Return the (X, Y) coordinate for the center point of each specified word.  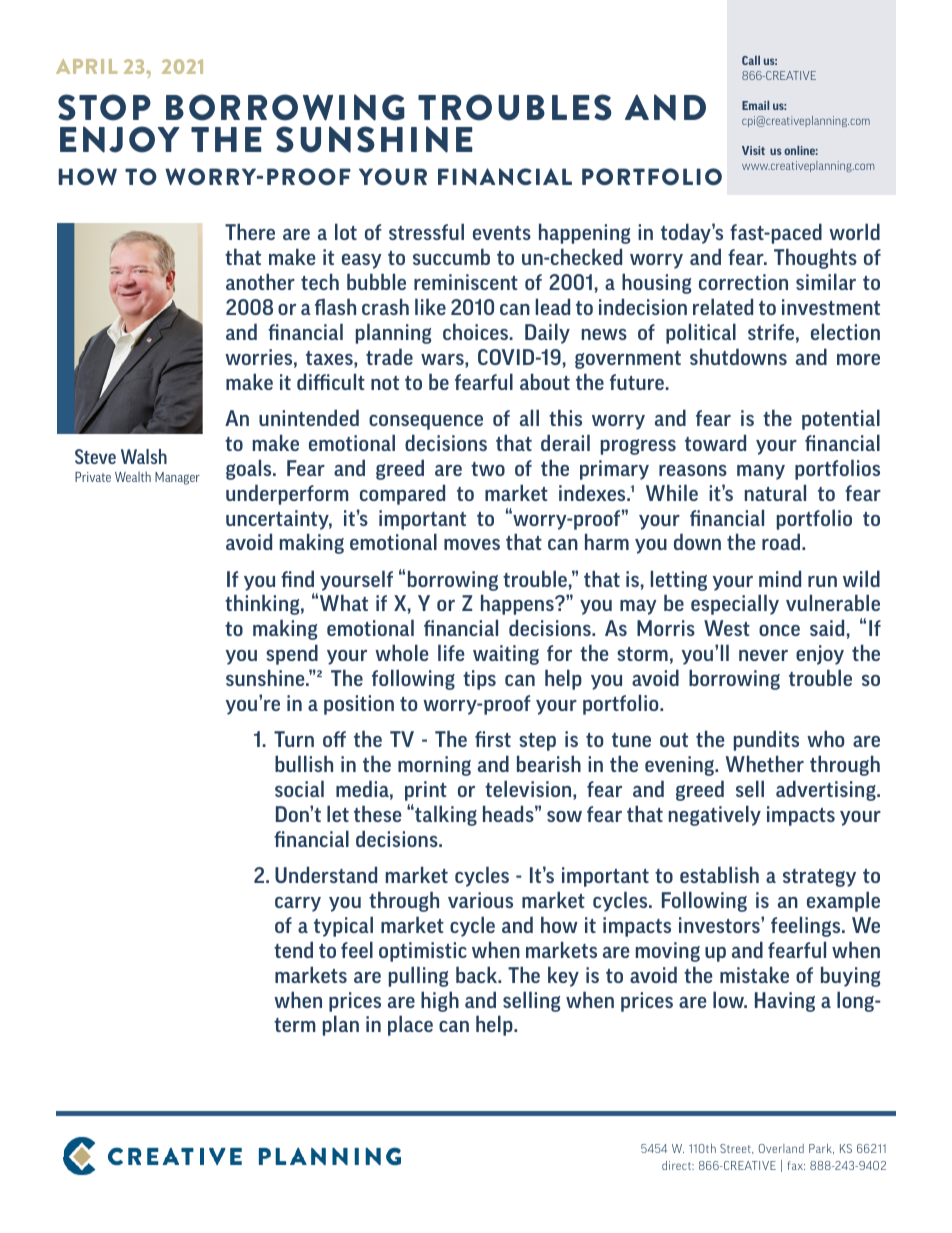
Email (755, 105)
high (440, 1001)
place (410, 1025)
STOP (104, 107)
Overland (781, 1148)
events (502, 233)
